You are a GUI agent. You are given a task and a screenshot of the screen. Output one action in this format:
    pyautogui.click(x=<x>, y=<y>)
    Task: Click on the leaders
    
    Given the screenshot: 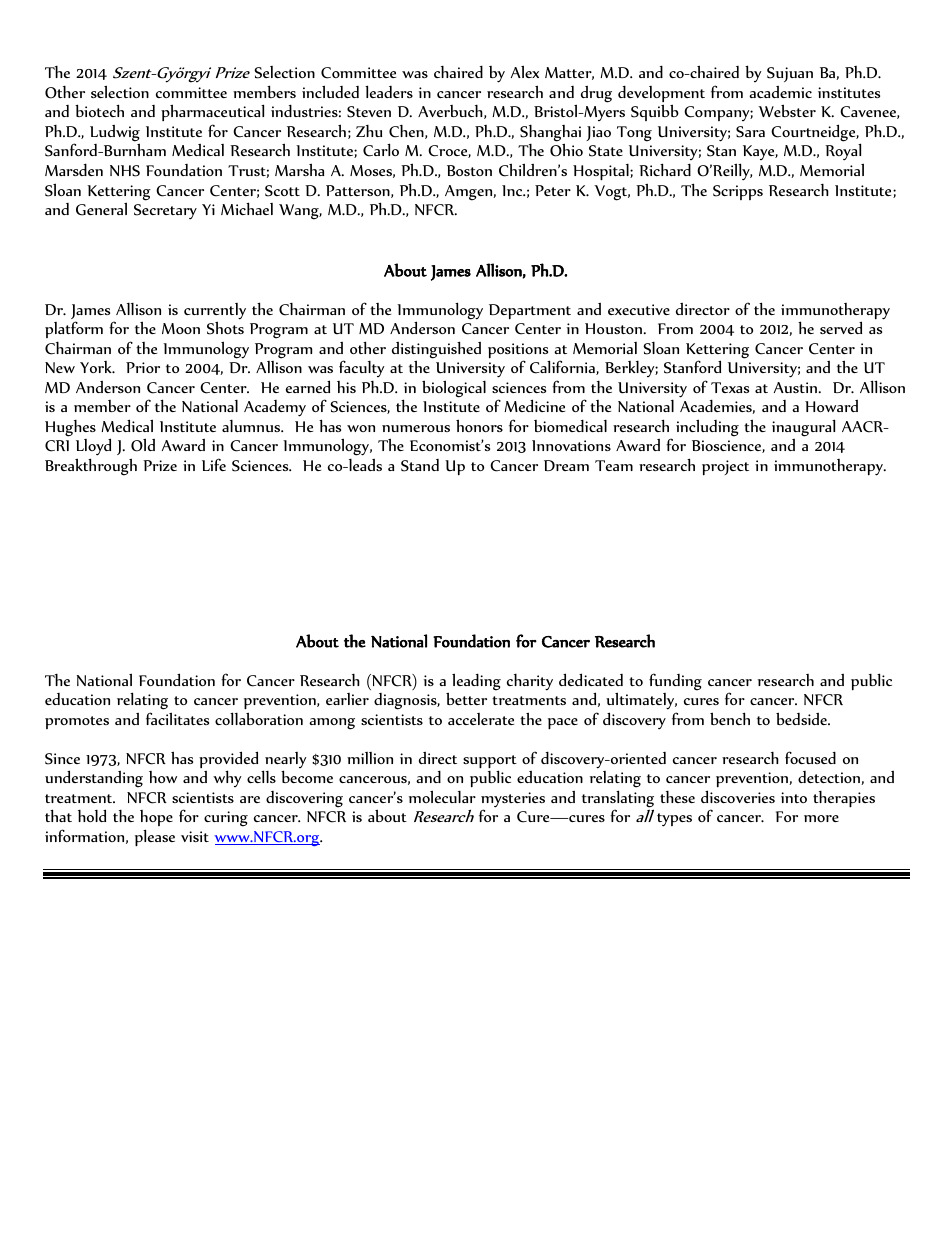 What is the action you would take?
    pyautogui.click(x=389, y=91)
